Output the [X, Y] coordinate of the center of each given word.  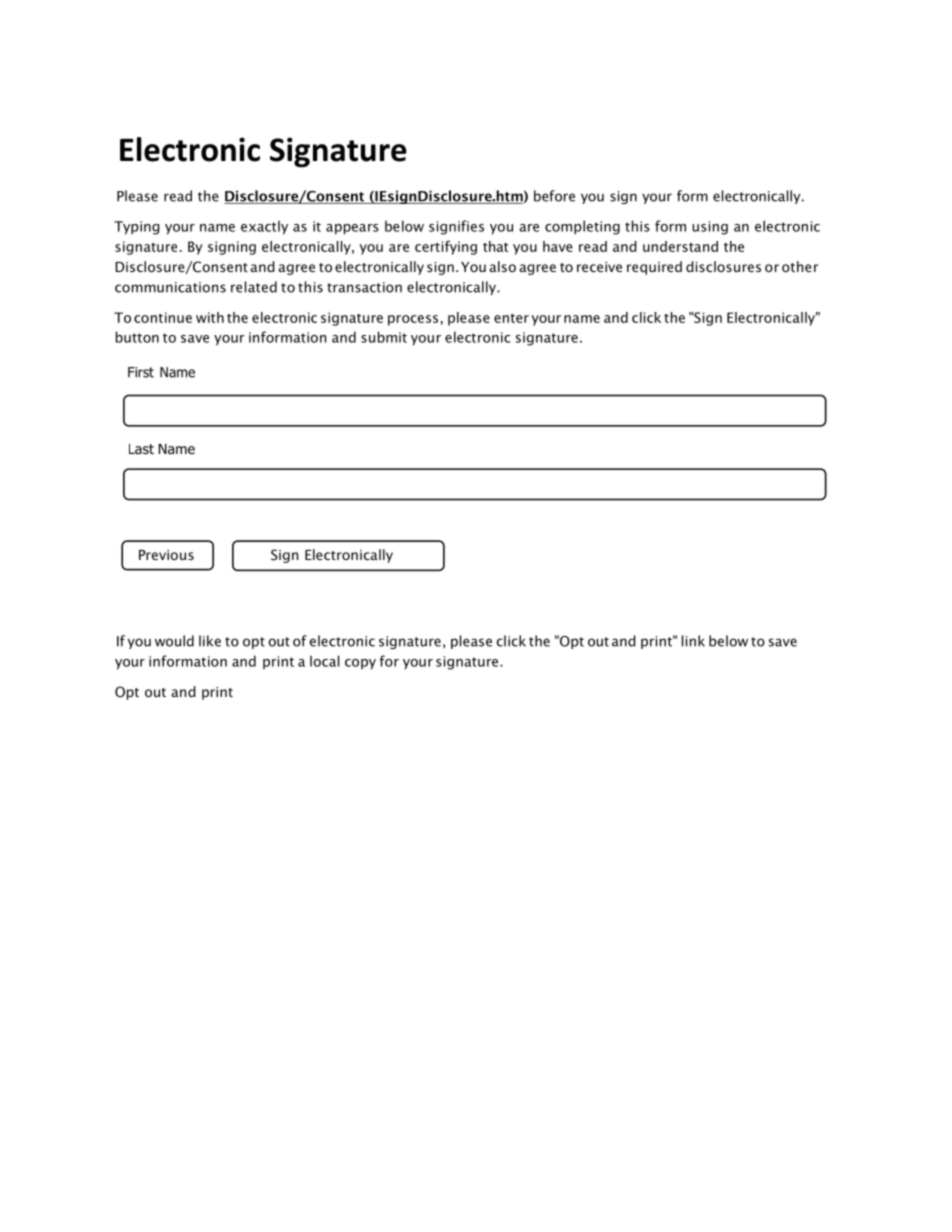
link [693, 641]
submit [384, 337]
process [413, 320]
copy [360, 664]
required [654, 268]
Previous [166, 555]
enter [511, 318]
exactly [264, 227]
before [554, 196]
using [710, 228]
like [210, 641]
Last [141, 449]
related [254, 287]
